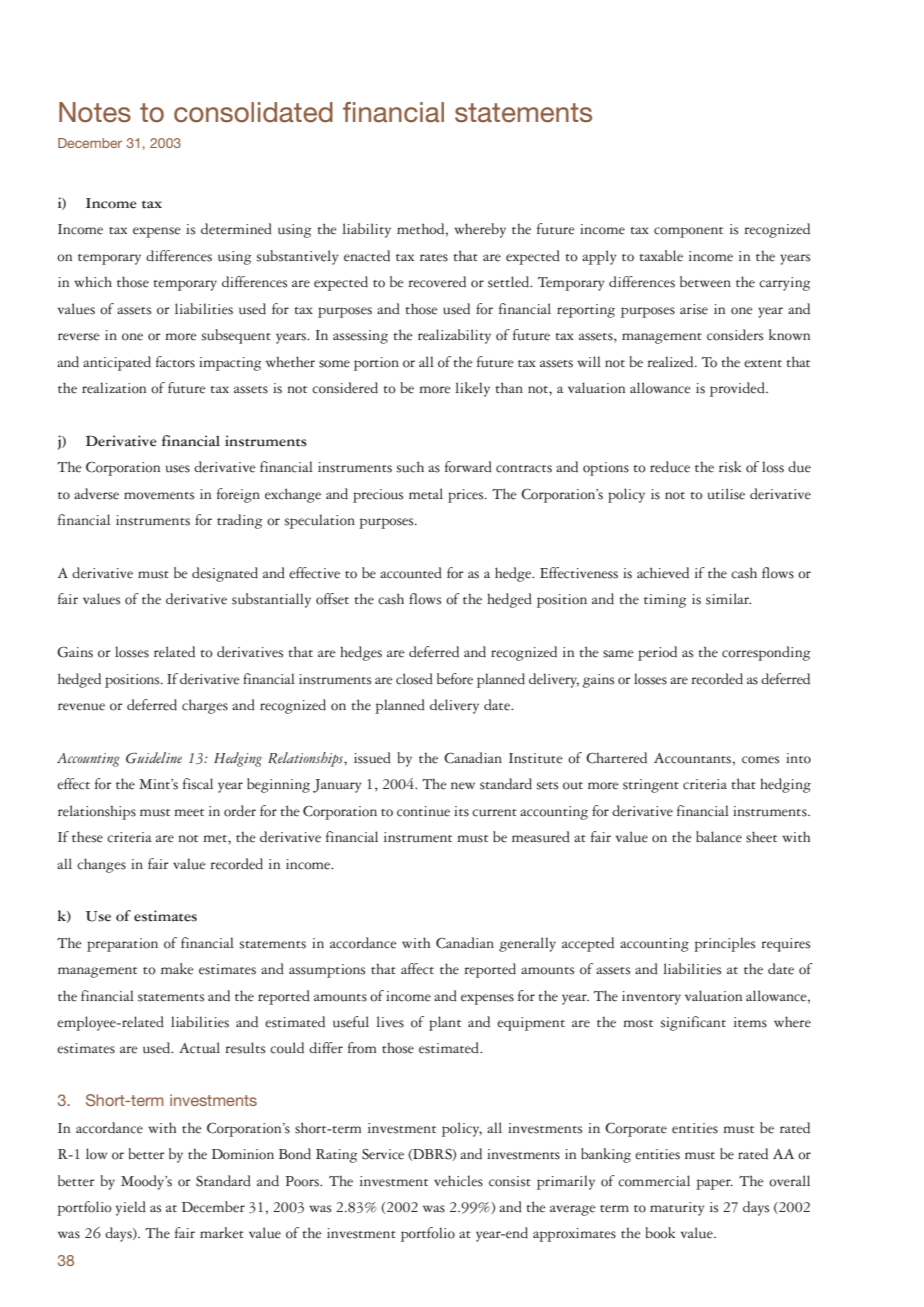  Describe the element at coordinates (719, 837) in the image. I see `balance` at that location.
